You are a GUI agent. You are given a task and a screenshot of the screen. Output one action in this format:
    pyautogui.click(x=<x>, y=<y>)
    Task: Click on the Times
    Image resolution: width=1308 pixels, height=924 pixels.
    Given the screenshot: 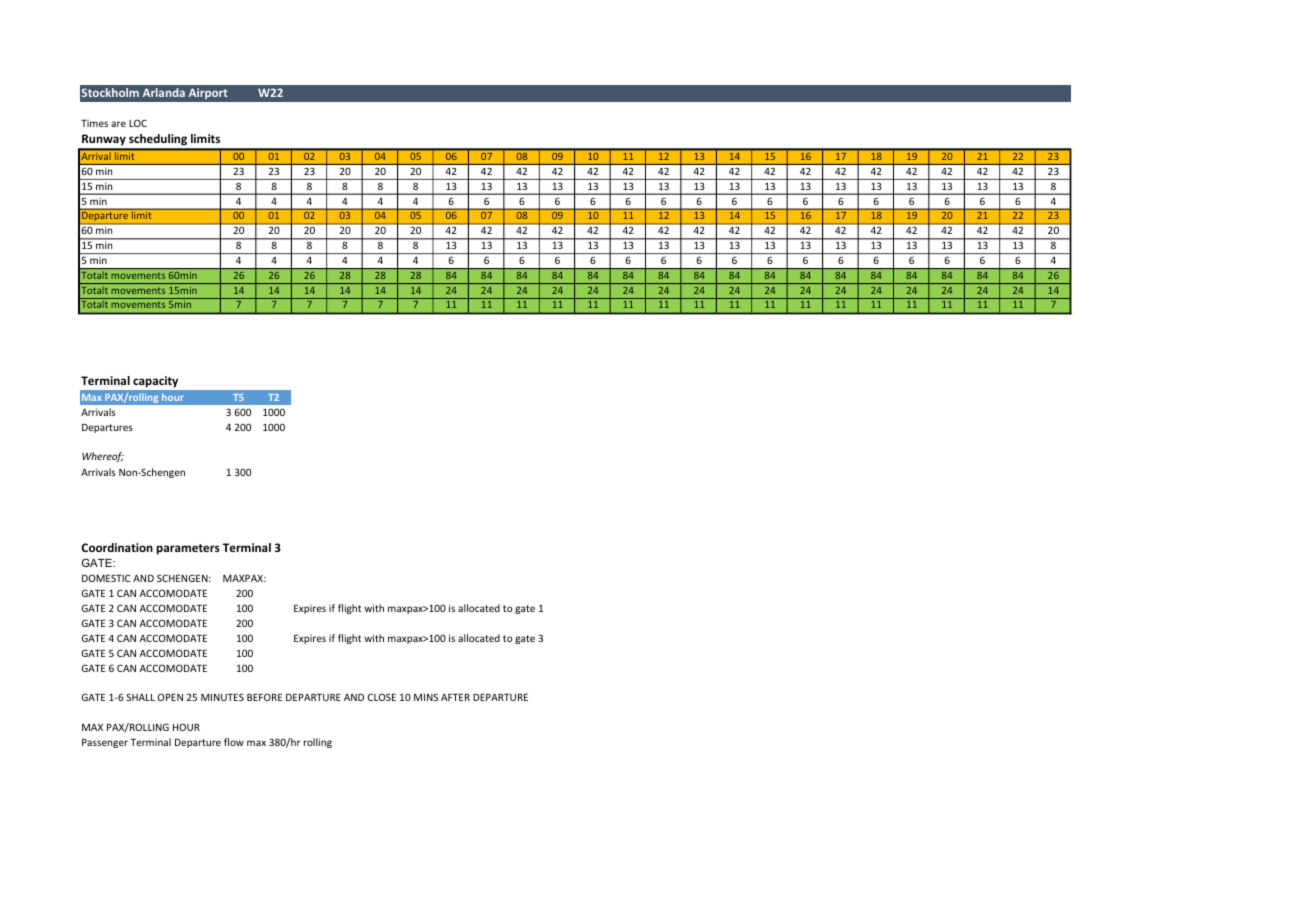 What is the action you would take?
    pyautogui.click(x=94, y=123)
